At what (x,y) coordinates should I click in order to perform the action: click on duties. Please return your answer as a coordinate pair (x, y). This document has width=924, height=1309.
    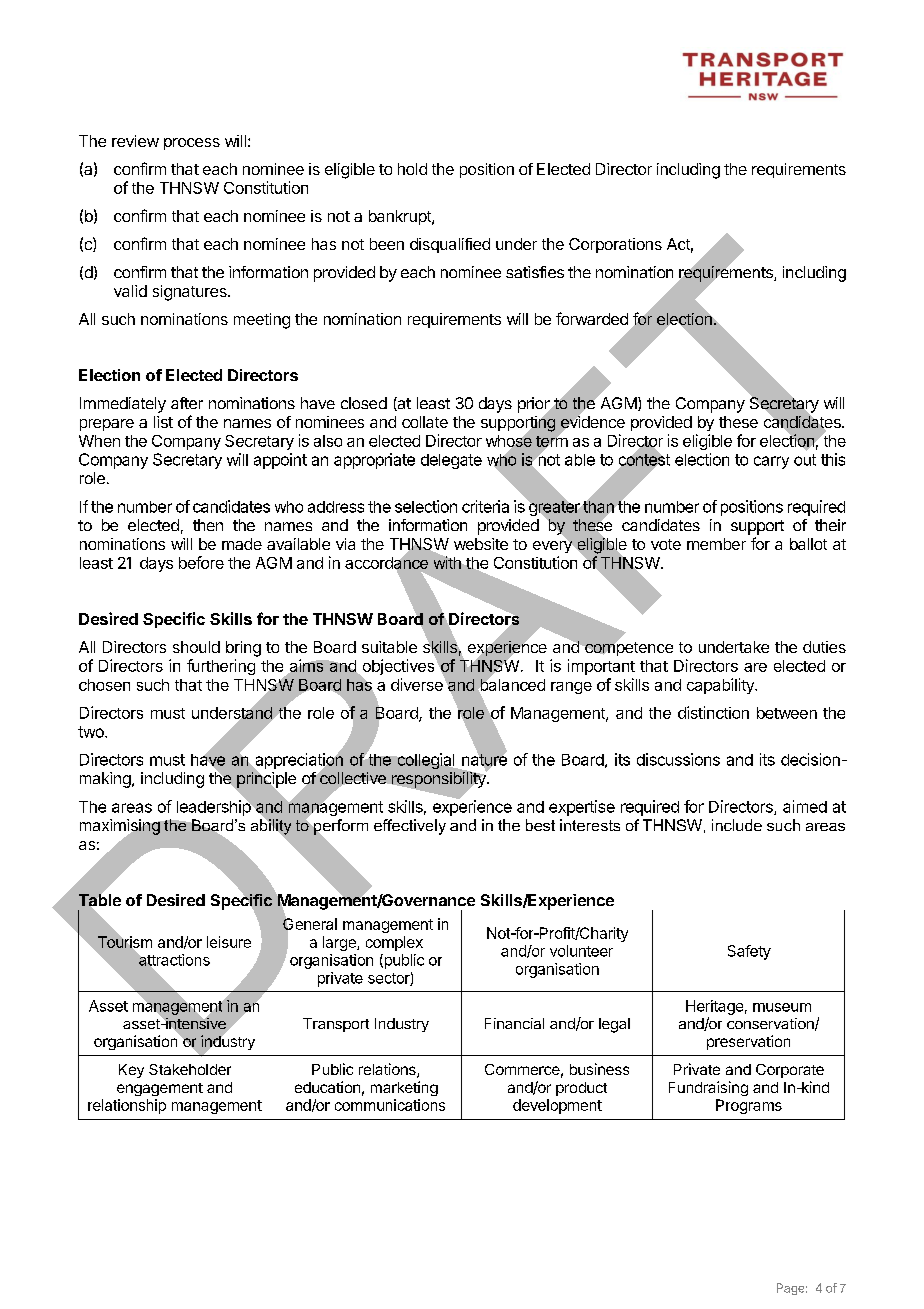
    Looking at the image, I should click on (824, 647).
